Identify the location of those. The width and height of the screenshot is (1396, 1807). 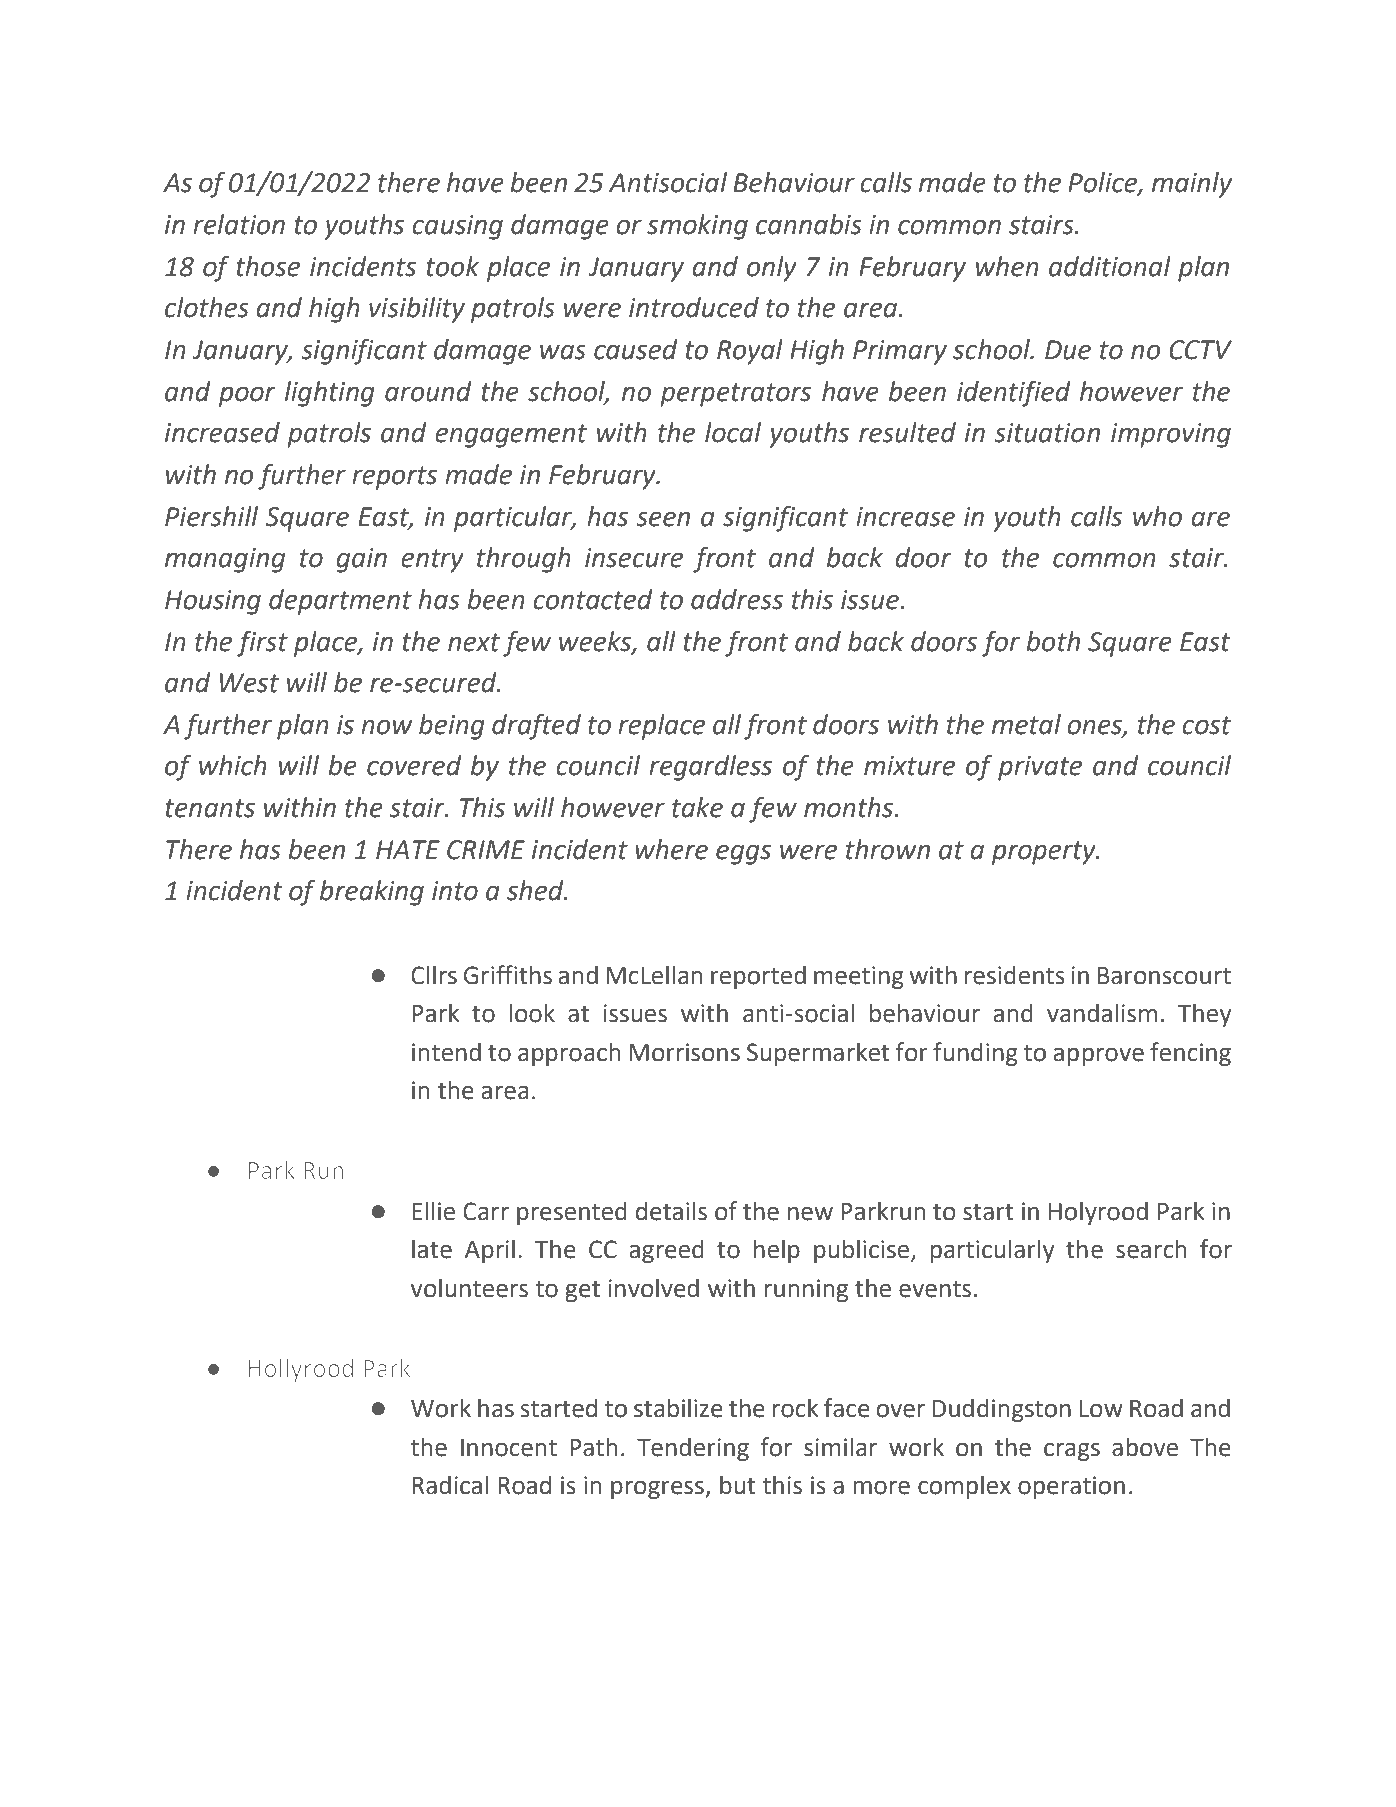
(268, 266).
